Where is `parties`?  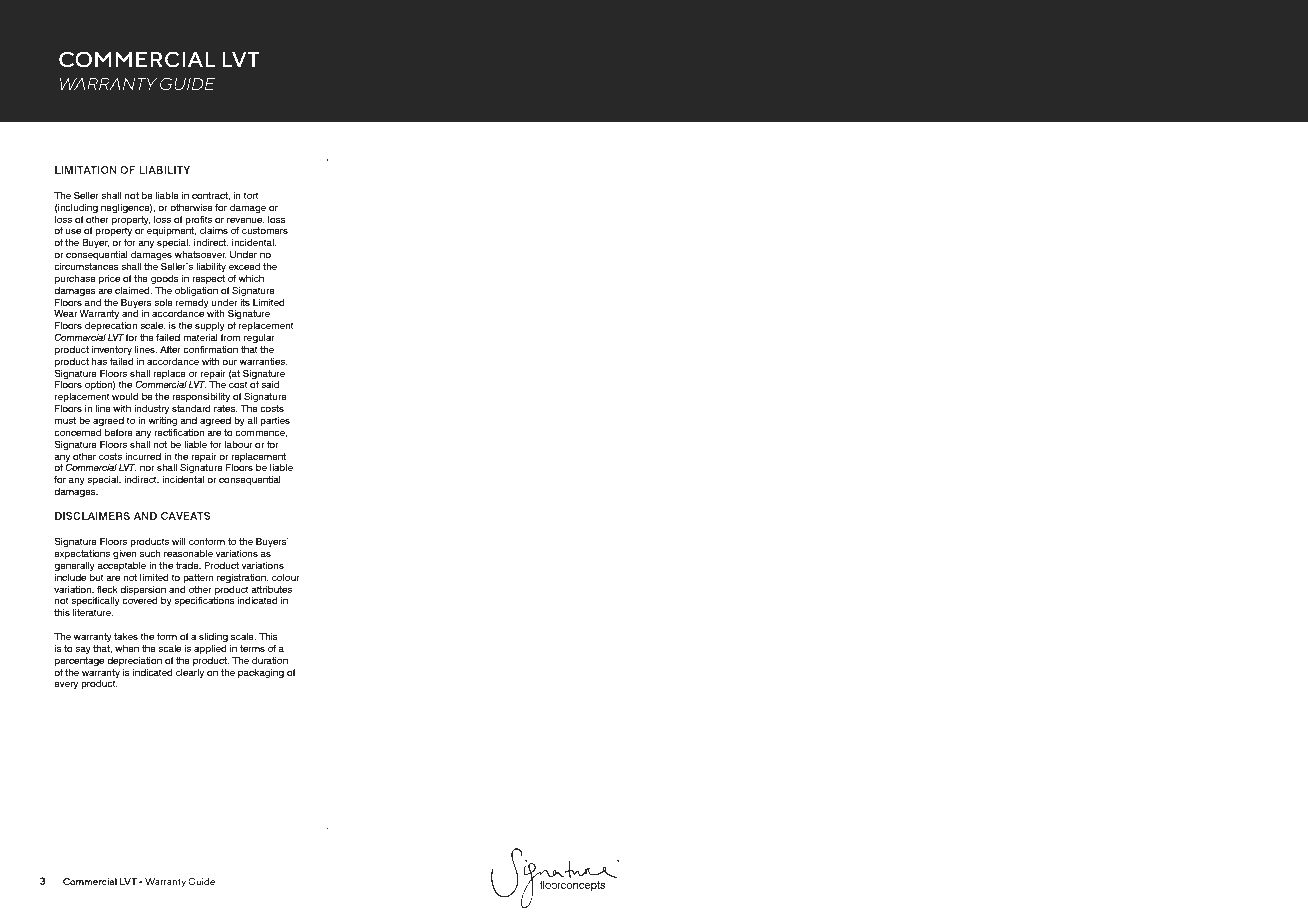
parties is located at coordinates (275, 421).
